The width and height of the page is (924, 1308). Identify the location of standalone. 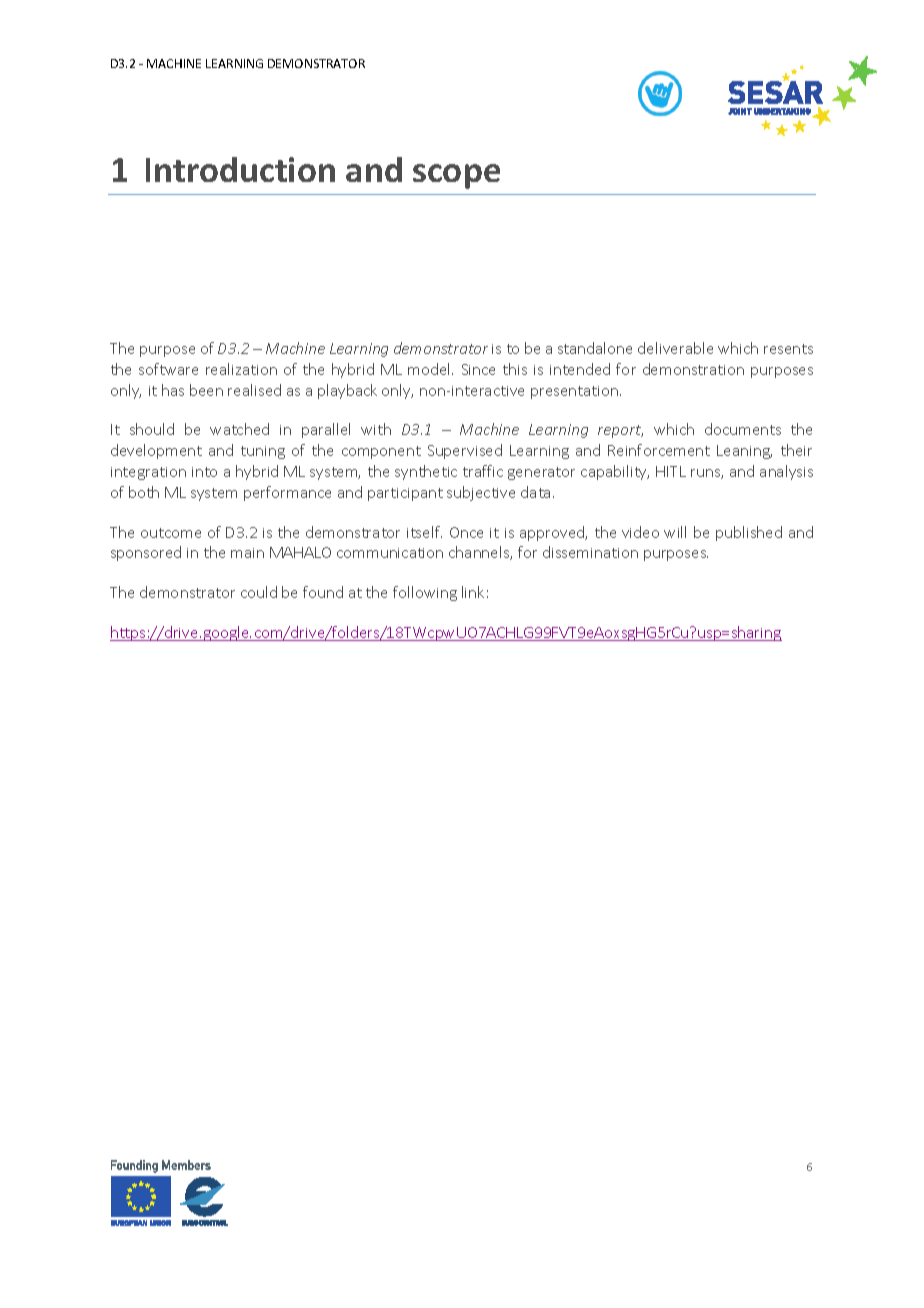
(595, 348).
